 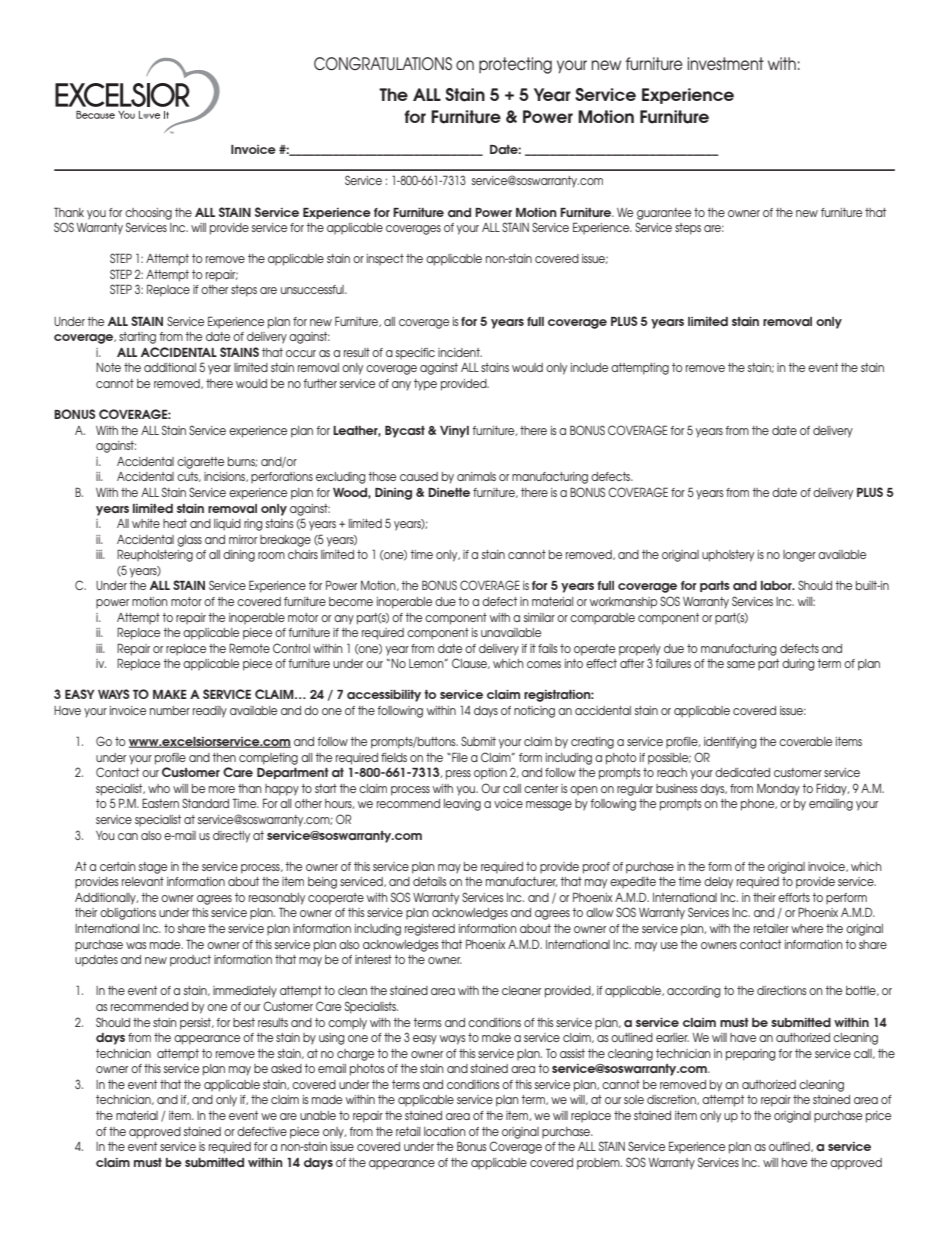 I want to click on stage, so click(x=152, y=868).
